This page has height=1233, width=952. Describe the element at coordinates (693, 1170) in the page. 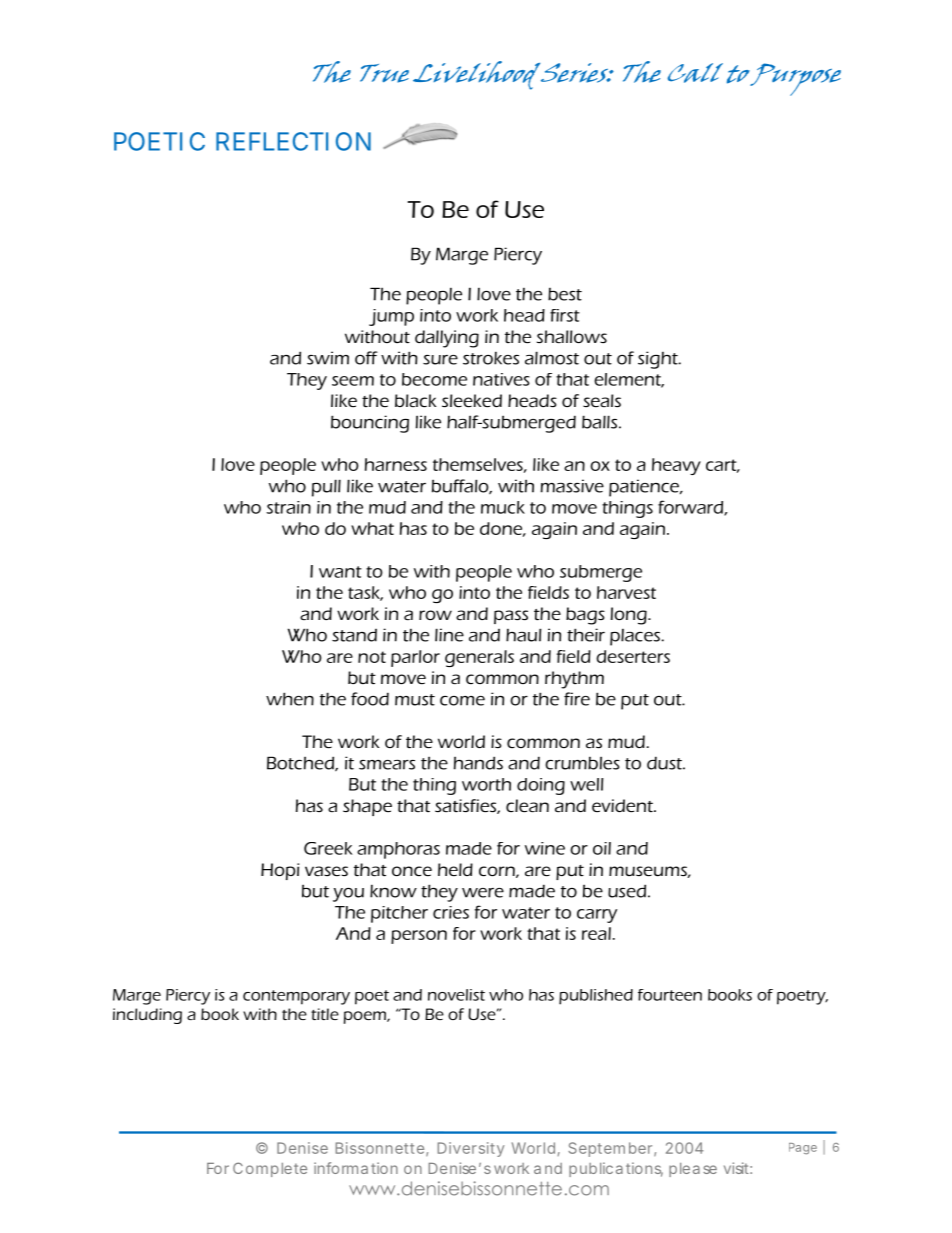

I see `please` at that location.
